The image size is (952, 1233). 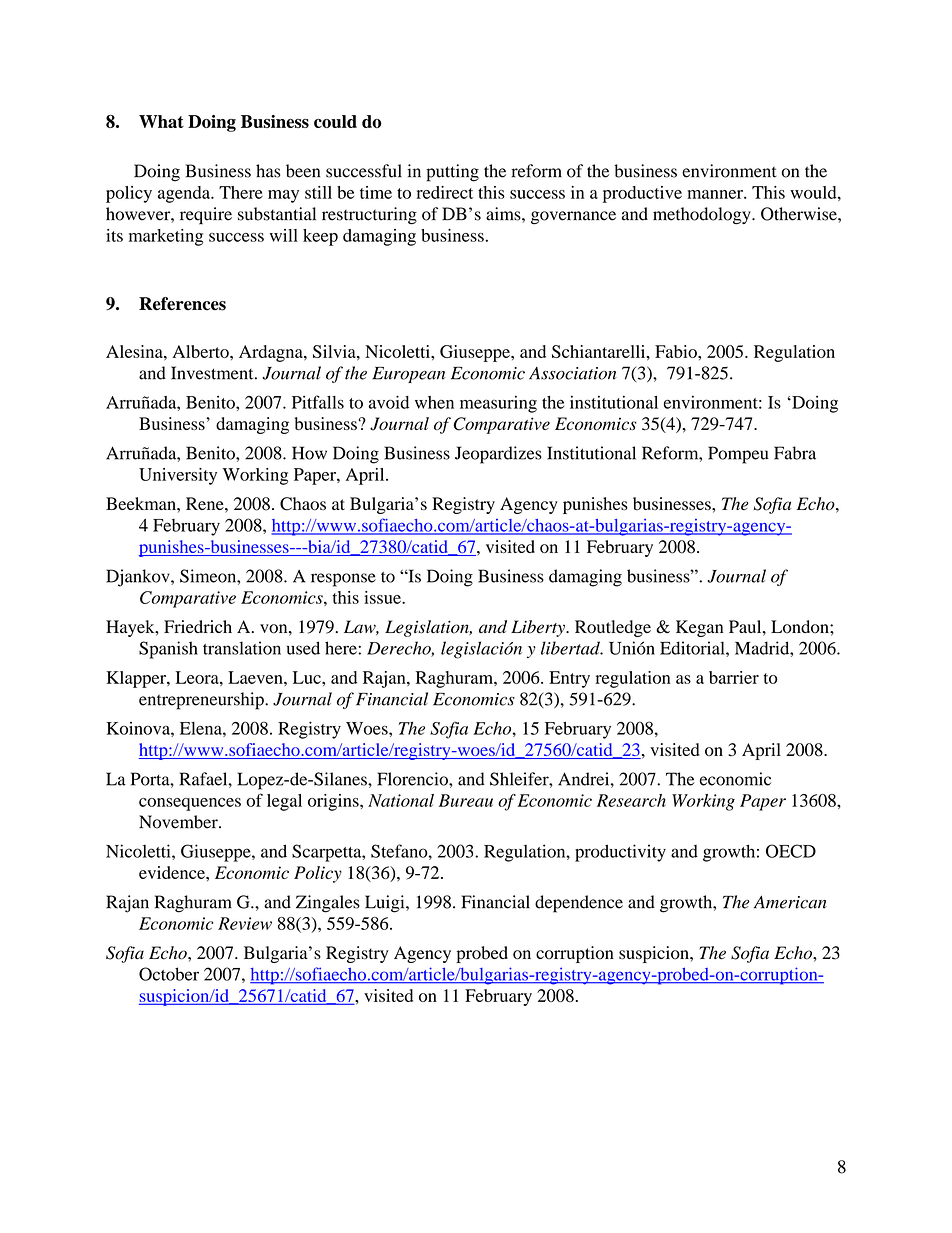 What do you see at coordinates (178, 476) in the document?
I see `University` at bounding box center [178, 476].
